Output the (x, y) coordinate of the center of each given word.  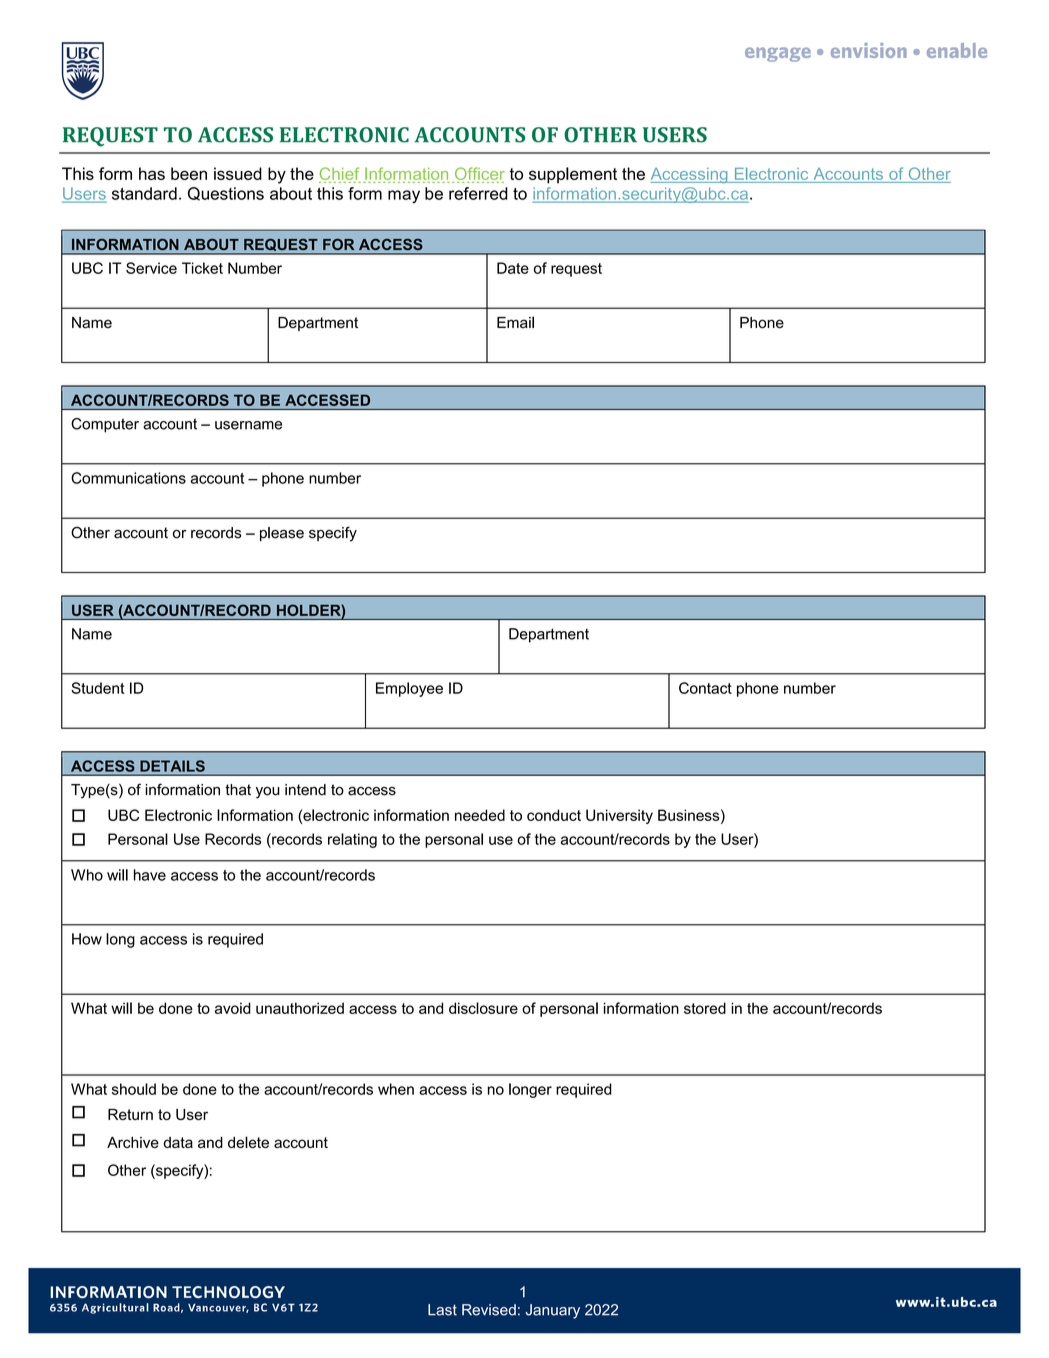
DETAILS (172, 766)
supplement (573, 175)
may (404, 196)
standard (144, 193)
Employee (409, 689)
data (178, 1142)
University (619, 816)
